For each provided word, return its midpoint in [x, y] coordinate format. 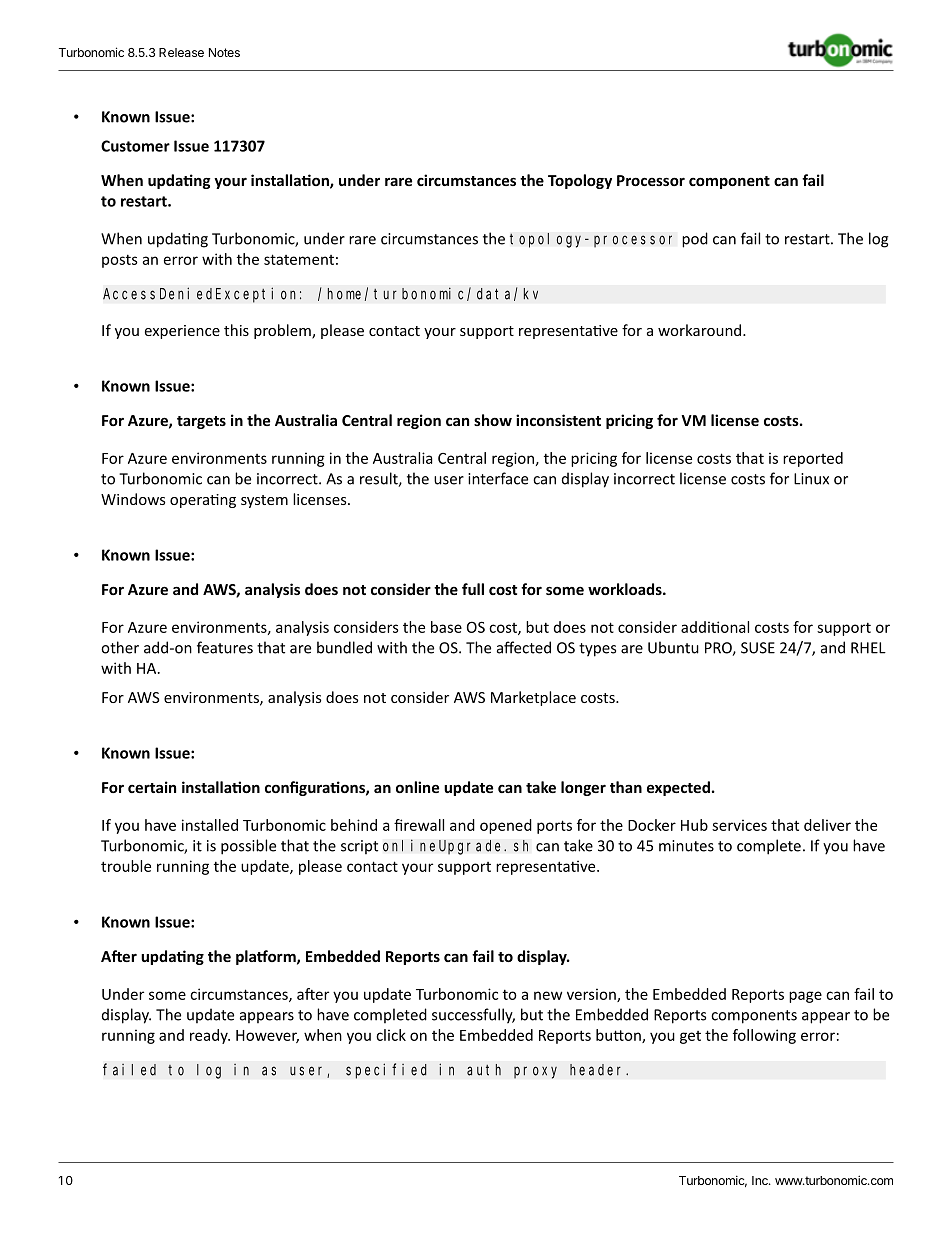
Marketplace [533, 698]
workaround [701, 330]
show [493, 420]
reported [813, 459]
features [225, 647]
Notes [224, 52]
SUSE [758, 648]
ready [210, 1036]
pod [695, 240]
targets [201, 422]
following [764, 1036]
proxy [535, 1072]
